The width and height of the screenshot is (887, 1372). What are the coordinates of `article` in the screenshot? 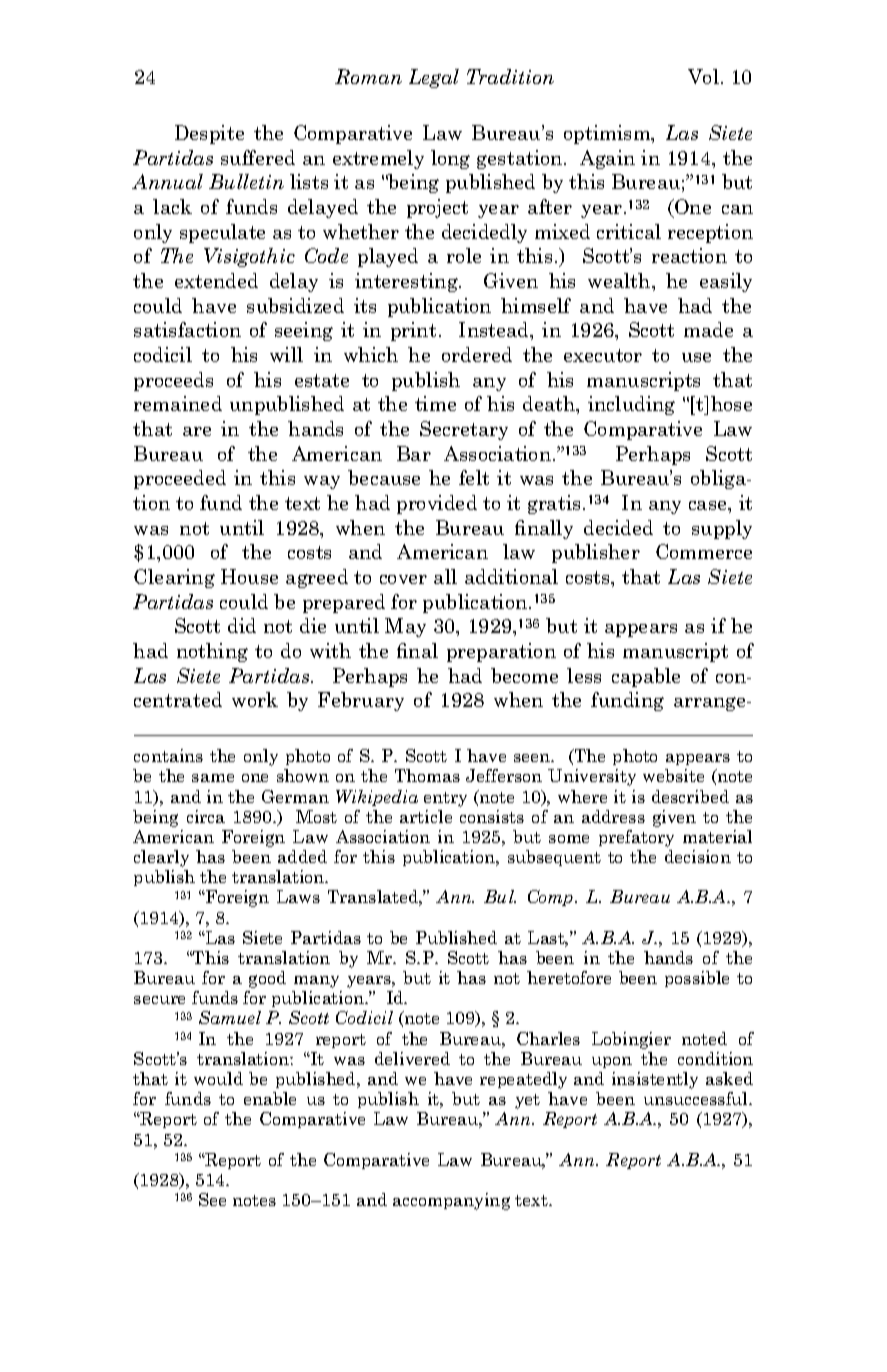 It's located at (426, 816).
